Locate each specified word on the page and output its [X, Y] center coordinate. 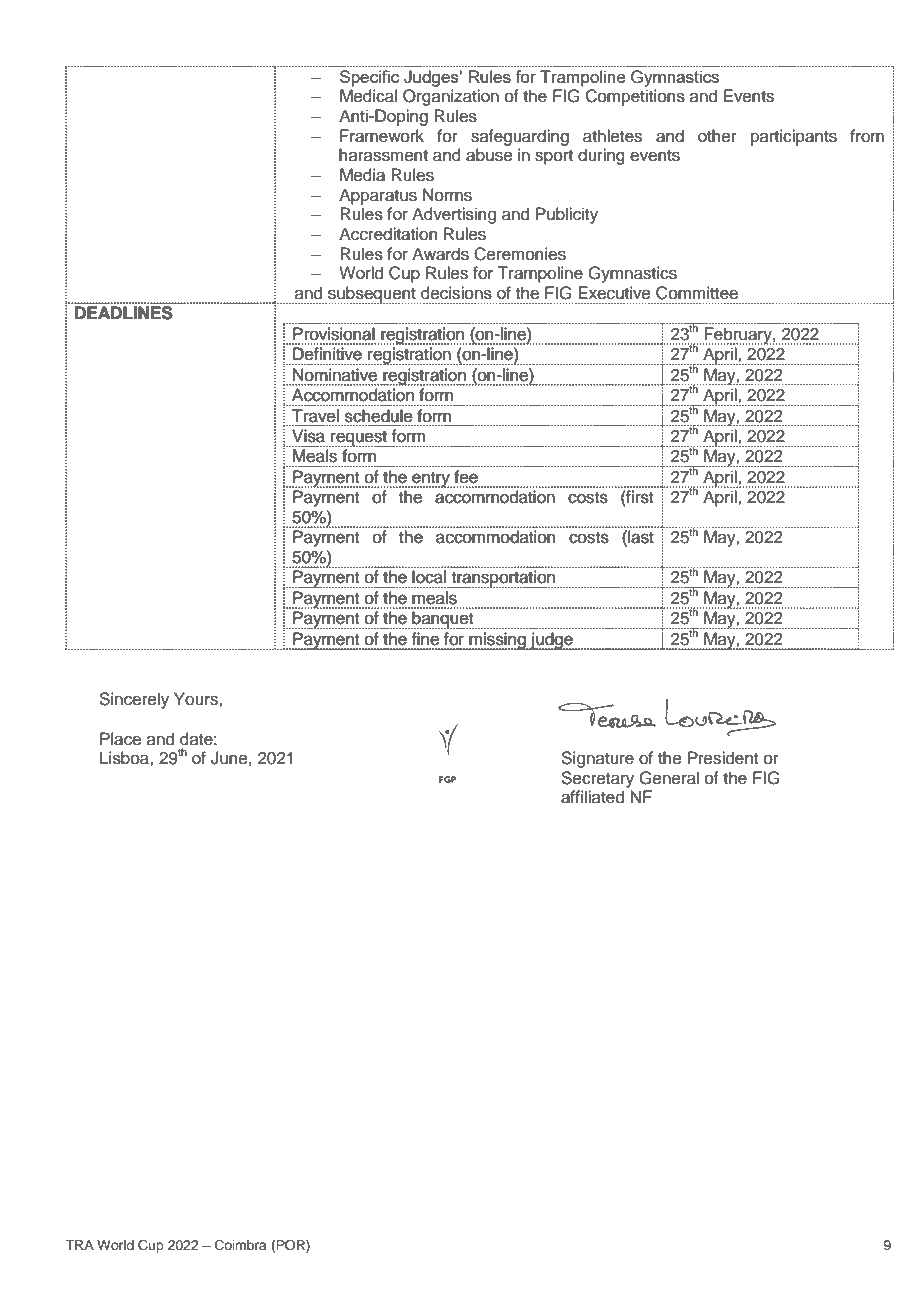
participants [794, 137]
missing [497, 641]
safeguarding [520, 137]
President [723, 758]
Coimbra [241, 1245]
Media [362, 175]
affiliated [592, 797]
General [669, 778]
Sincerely [134, 700]
